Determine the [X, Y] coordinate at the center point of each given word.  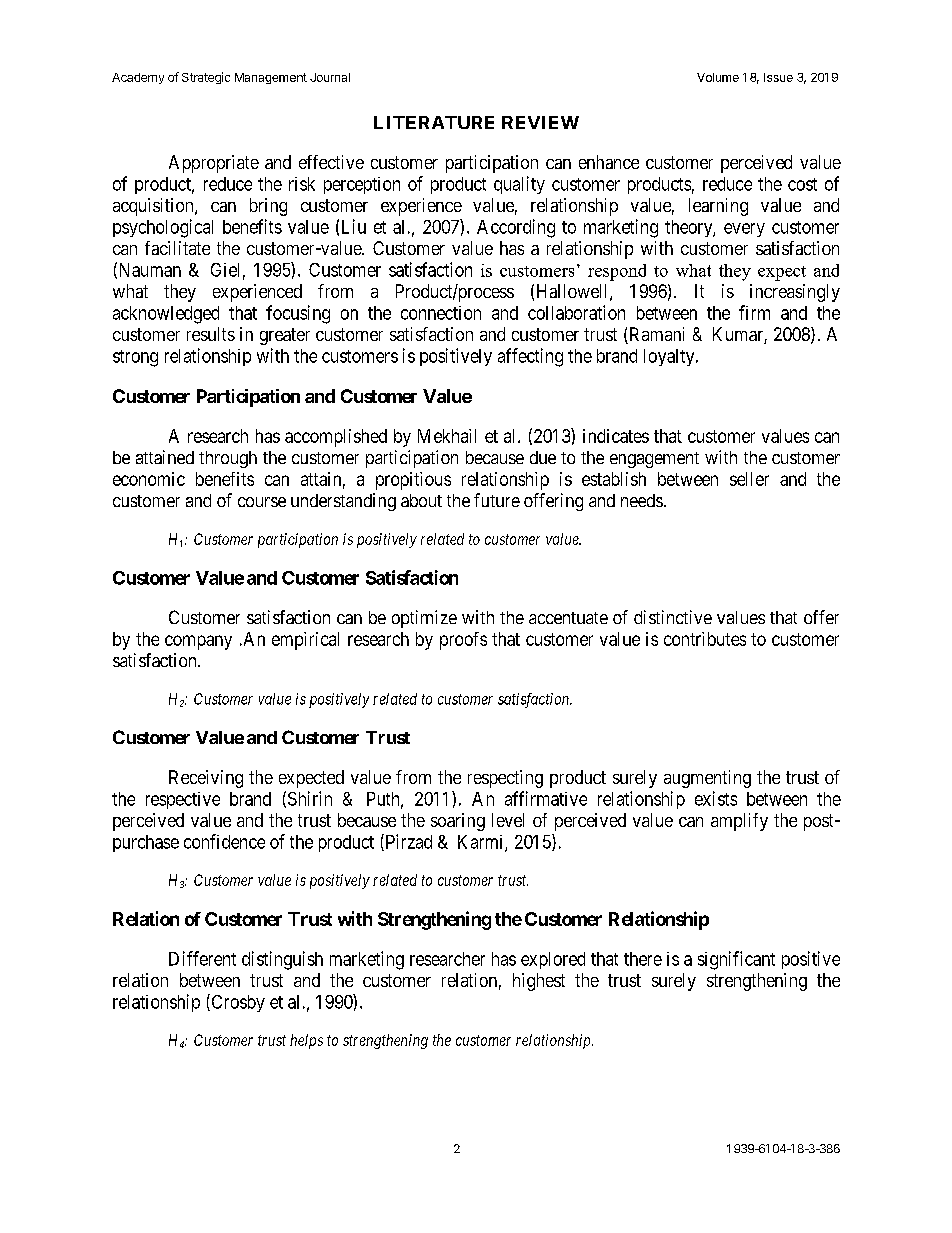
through [228, 459]
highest [539, 982]
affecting [530, 357]
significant [736, 960]
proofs [463, 641]
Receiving [206, 779]
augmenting [707, 779]
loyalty [670, 357]
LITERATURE [434, 122]
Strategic [206, 78]
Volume [718, 77]
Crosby [237, 1003]
